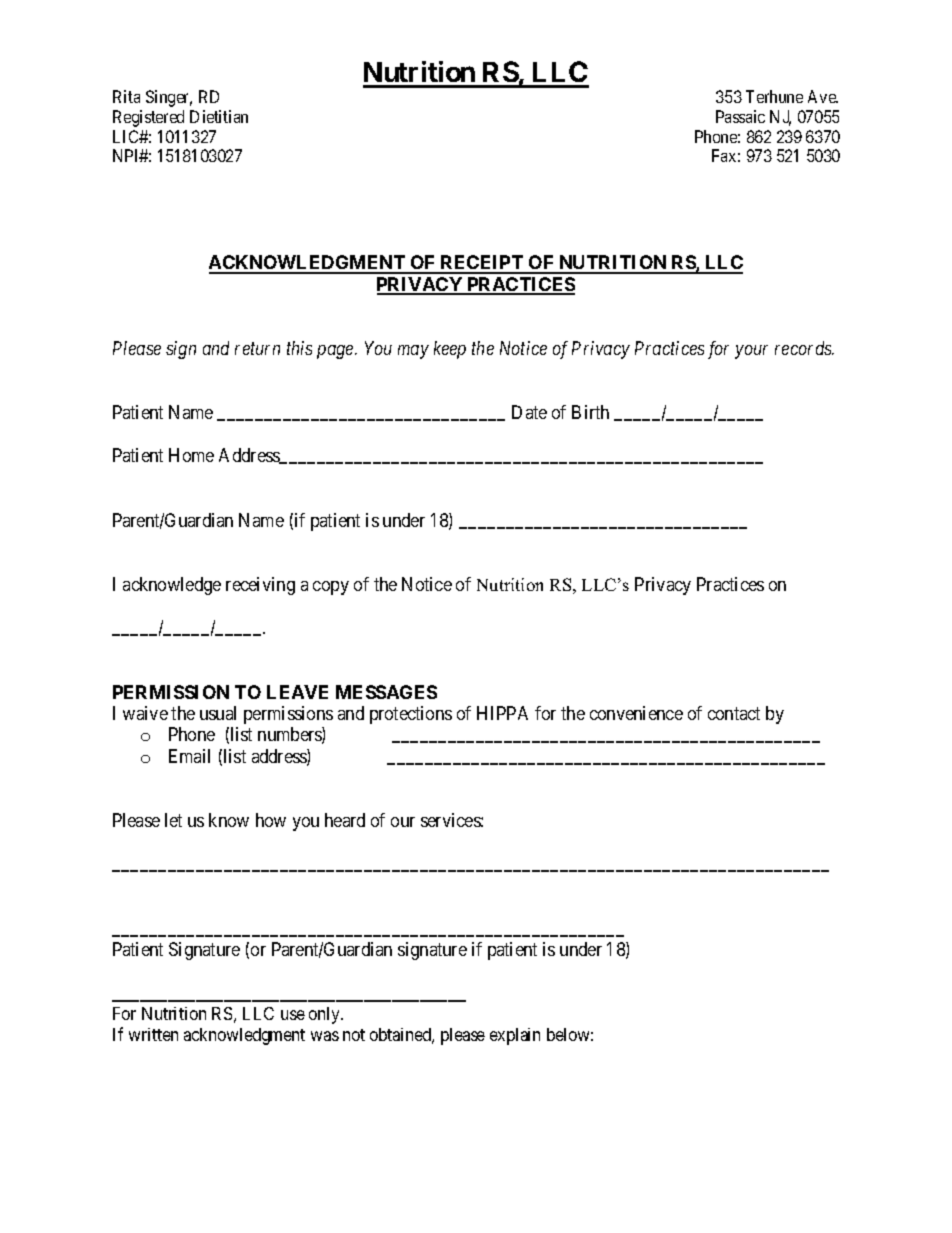 Image resolution: width=952 pixels, height=1233 pixels. I want to click on your, so click(751, 352).
